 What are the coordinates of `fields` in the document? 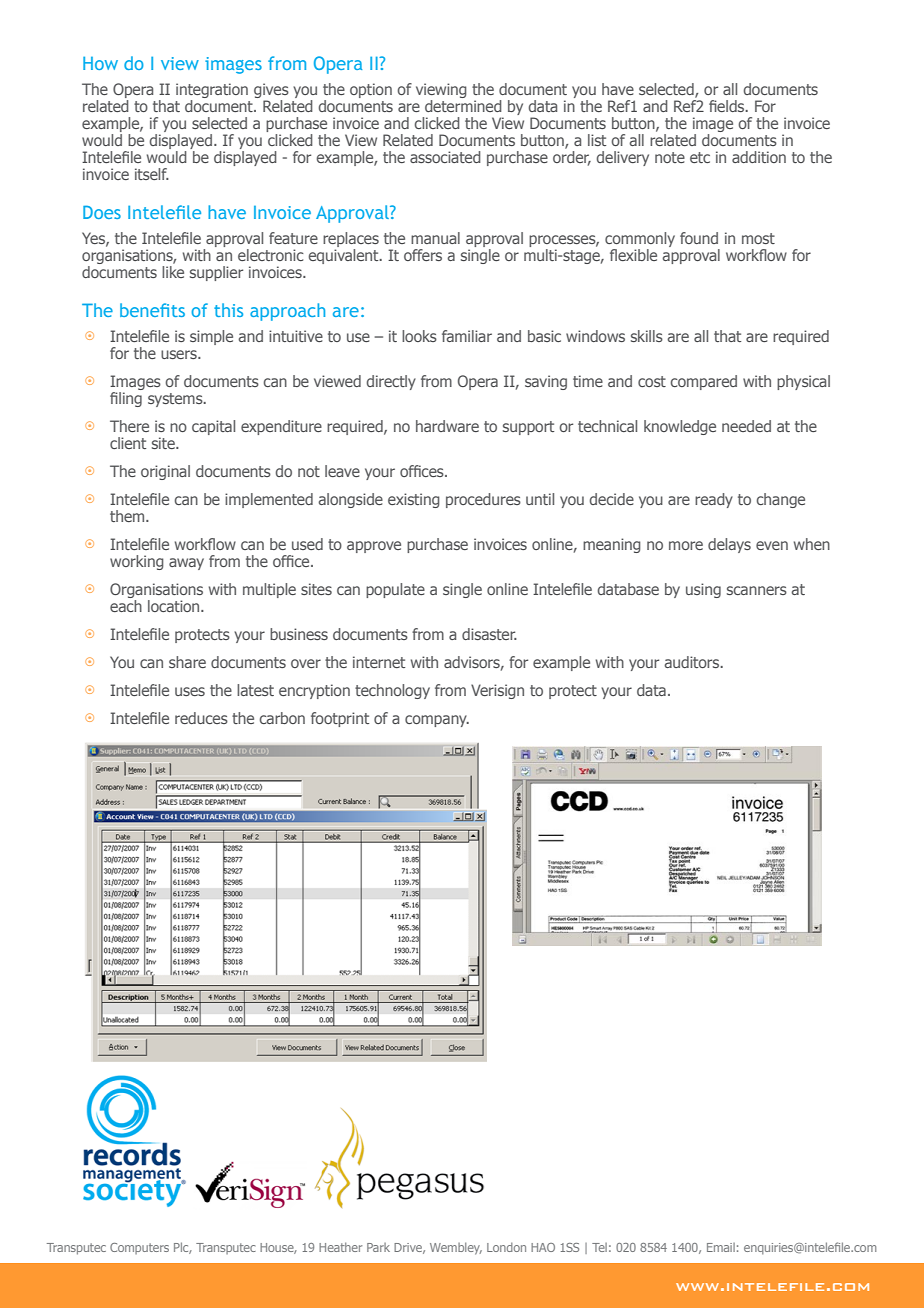 It's located at (728, 106).
